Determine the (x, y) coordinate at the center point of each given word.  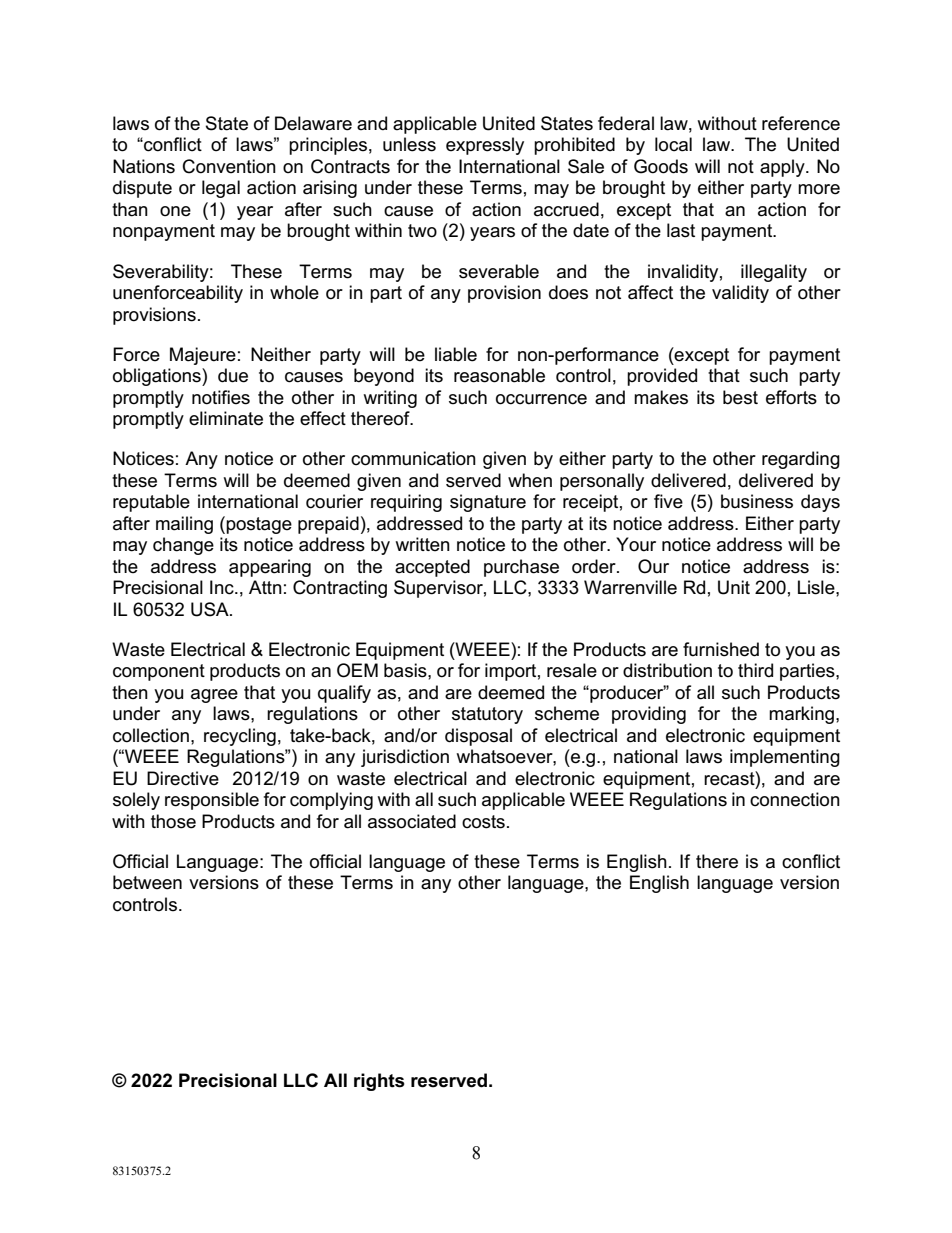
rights (379, 1082)
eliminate (226, 418)
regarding (801, 460)
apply (783, 168)
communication (413, 458)
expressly (485, 146)
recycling (240, 737)
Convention (229, 166)
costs (483, 822)
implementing (785, 758)
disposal (478, 737)
